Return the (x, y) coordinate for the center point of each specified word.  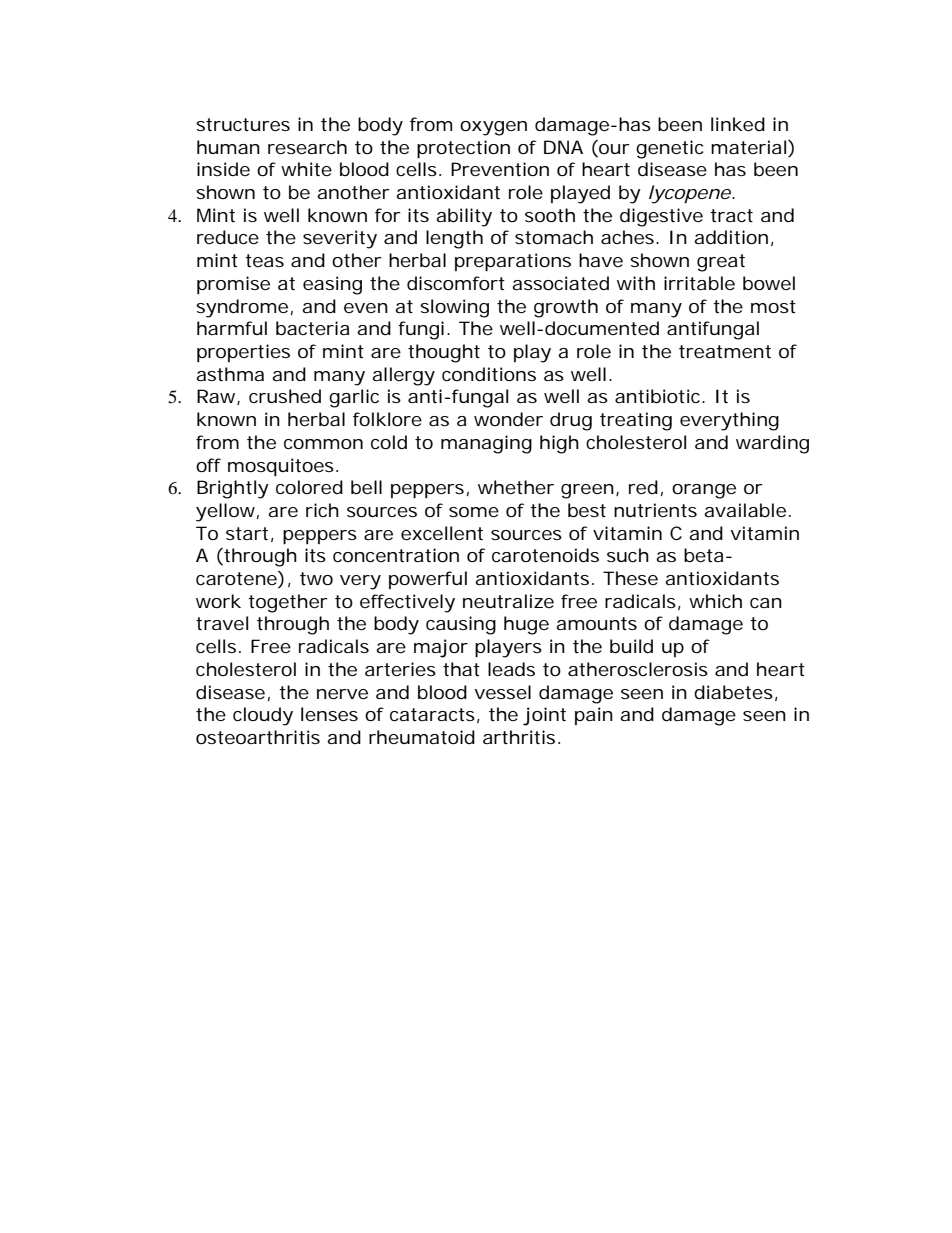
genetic (669, 149)
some (474, 512)
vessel (502, 692)
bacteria (312, 328)
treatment (725, 351)
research (307, 147)
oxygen (493, 128)
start (247, 533)
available (745, 510)
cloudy (263, 716)
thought (444, 353)
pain (594, 716)
